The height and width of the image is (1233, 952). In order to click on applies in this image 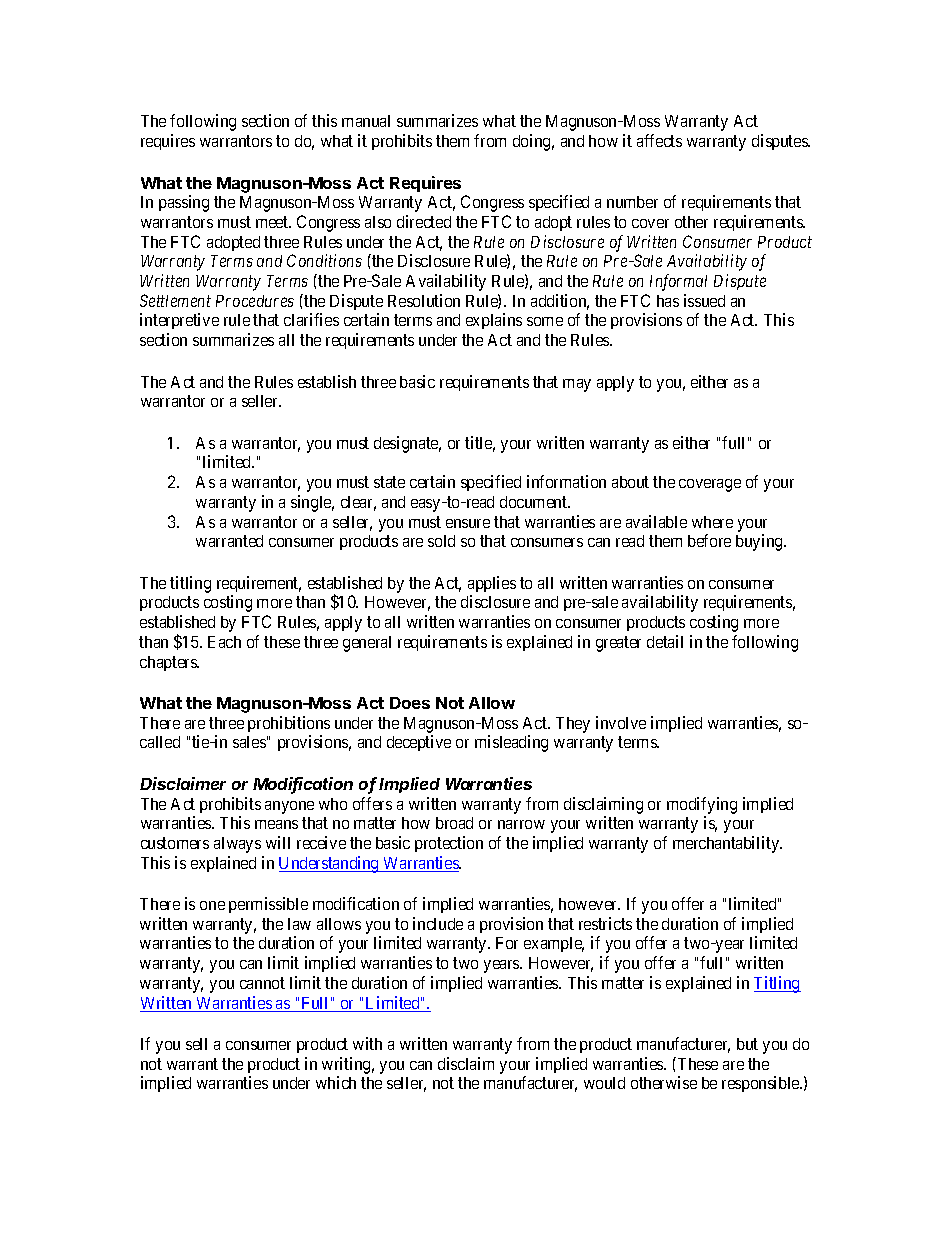, I will do `click(492, 584)`.
